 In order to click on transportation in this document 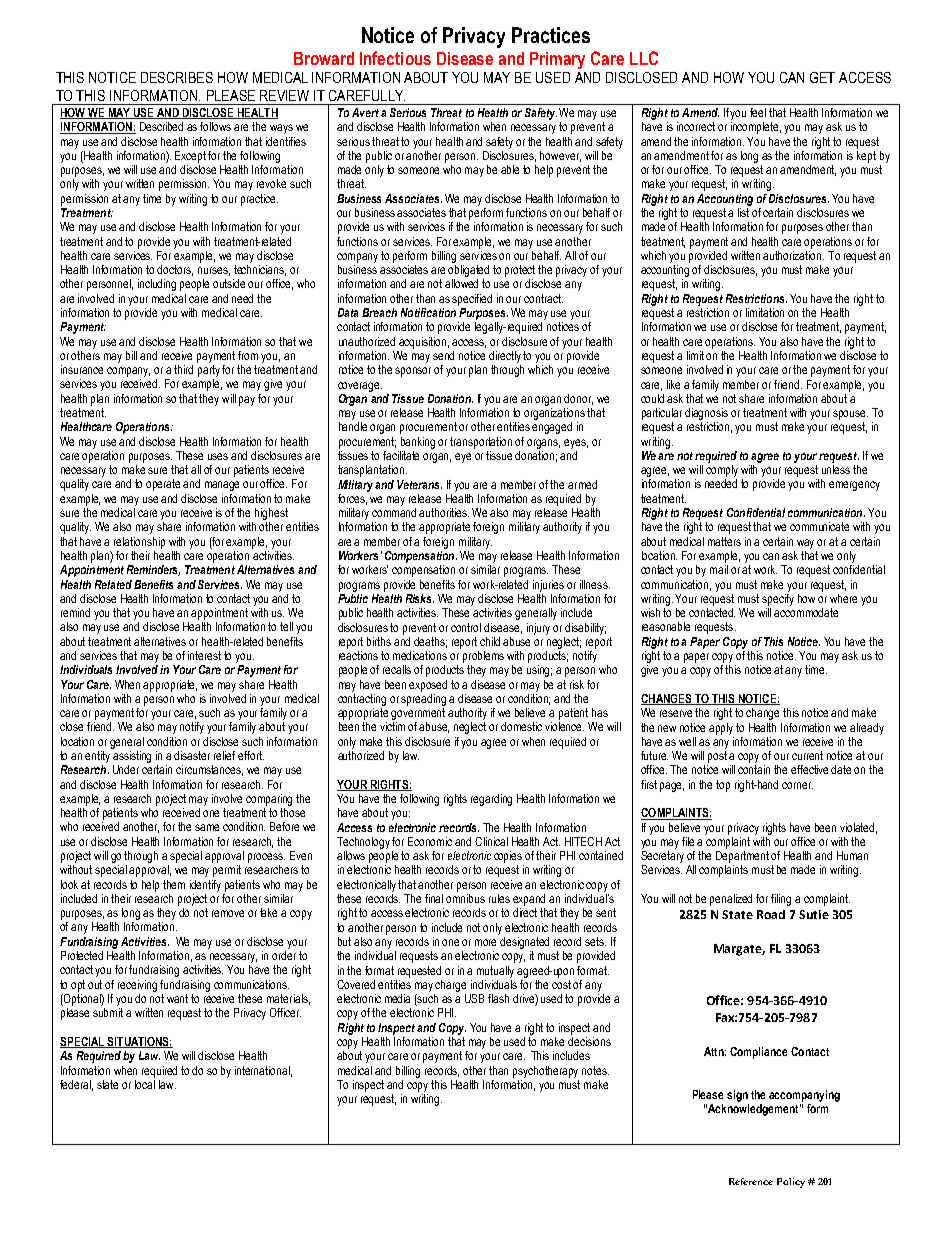, I will do `click(481, 443)`.
